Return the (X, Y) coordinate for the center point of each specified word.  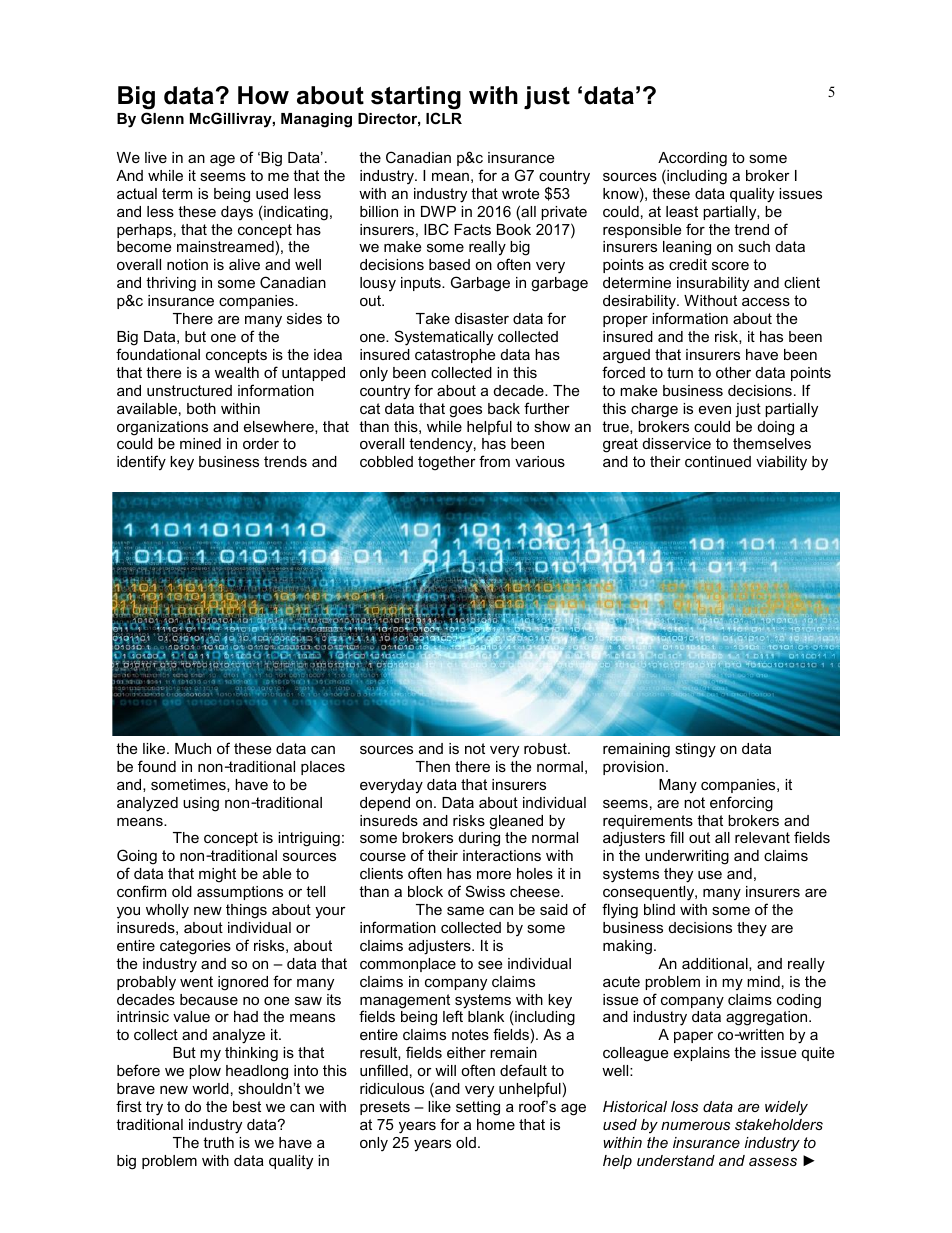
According (692, 159)
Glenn (162, 118)
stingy (695, 750)
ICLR (444, 118)
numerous (695, 1126)
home (496, 1124)
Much (193, 748)
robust (546, 748)
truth (218, 1142)
